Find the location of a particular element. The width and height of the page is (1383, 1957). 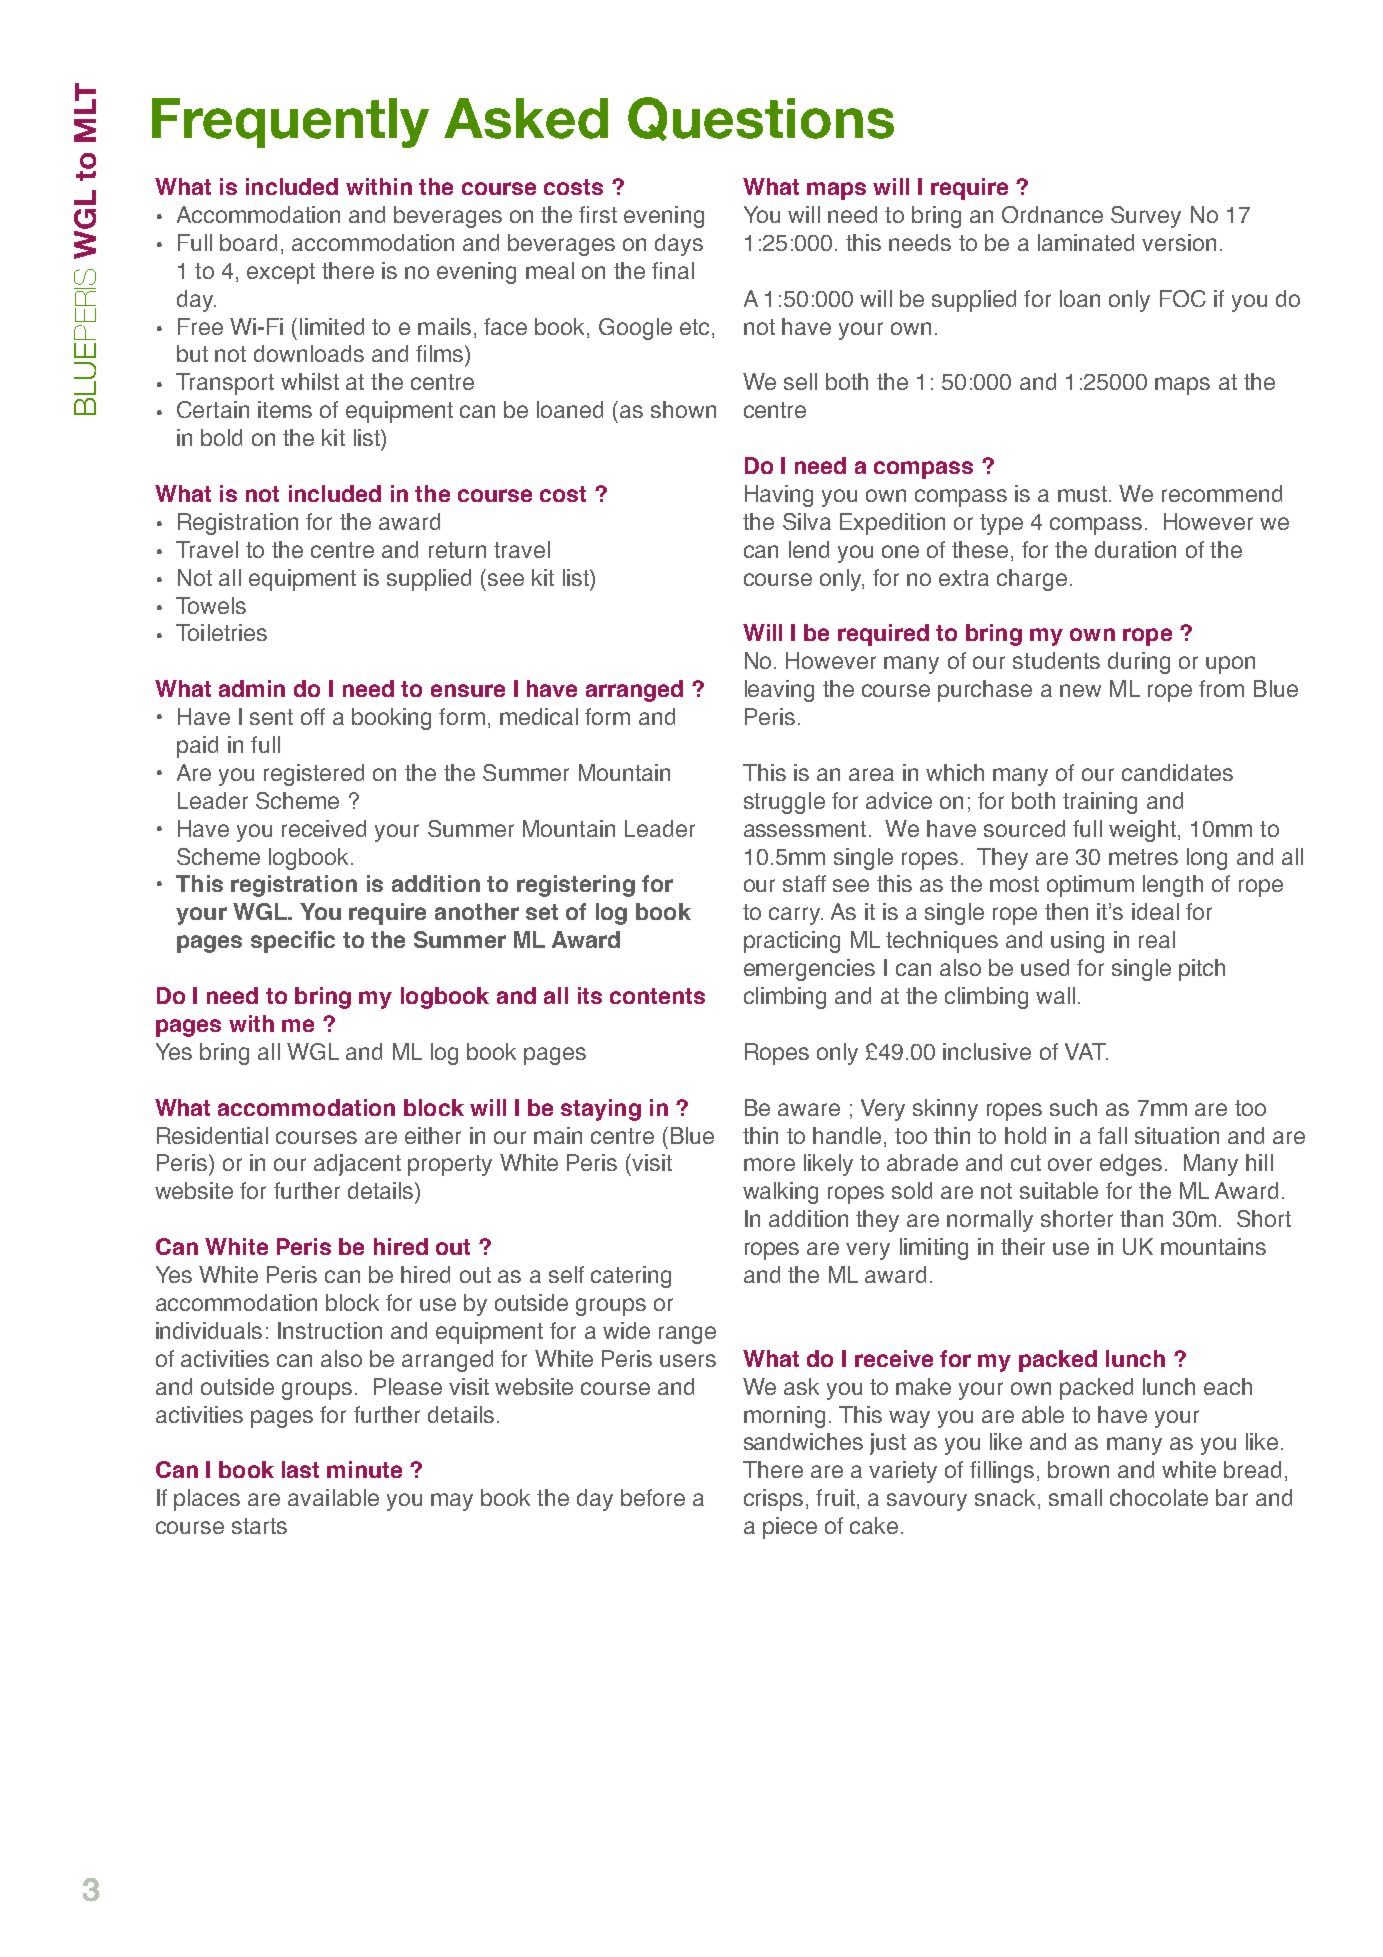

Having is located at coordinates (779, 496).
